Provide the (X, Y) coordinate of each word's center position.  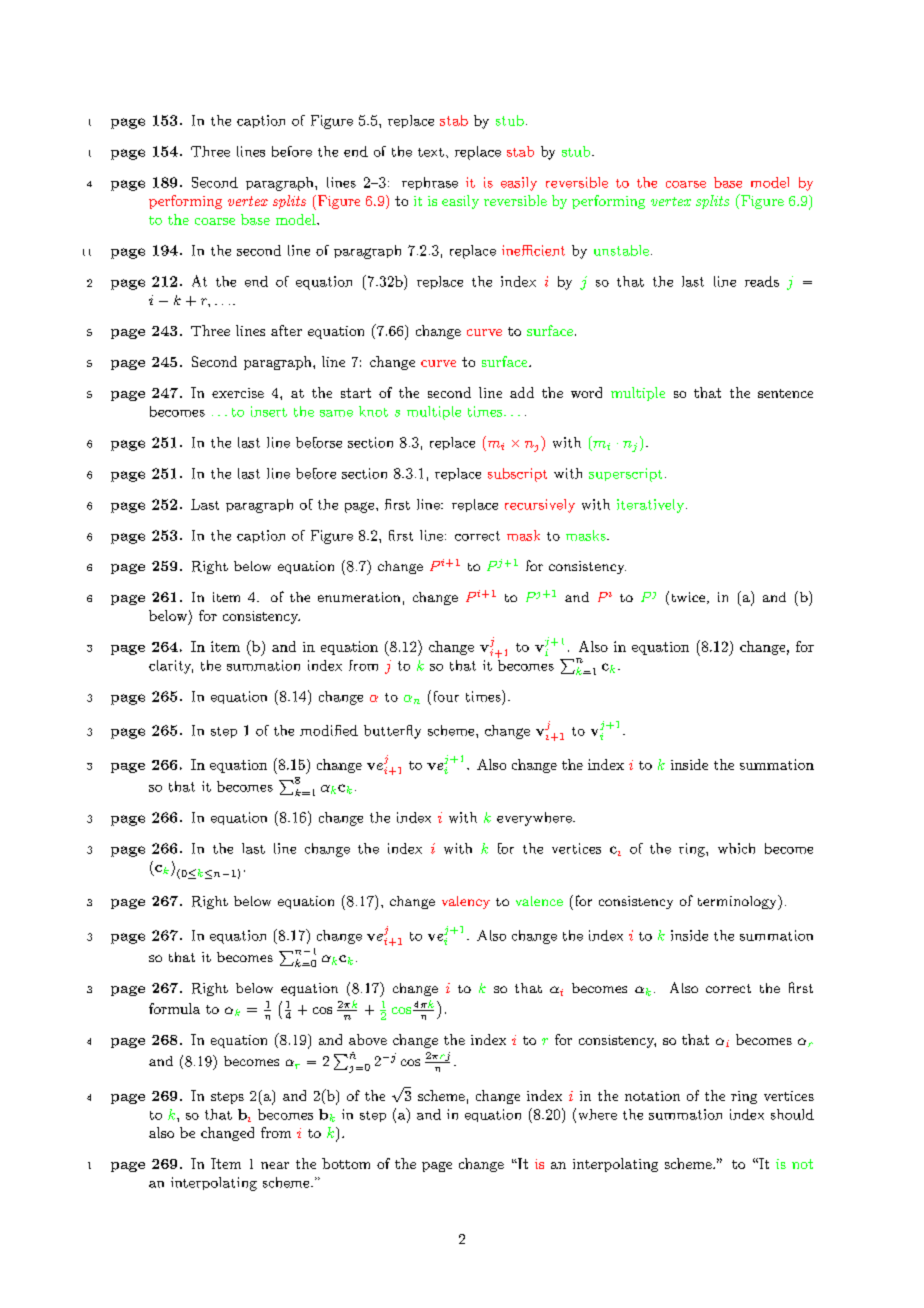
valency (466, 902)
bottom (346, 1163)
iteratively (650, 506)
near (275, 1165)
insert (269, 411)
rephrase (430, 183)
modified (329, 730)
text (431, 152)
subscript (517, 475)
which (736, 848)
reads (762, 281)
